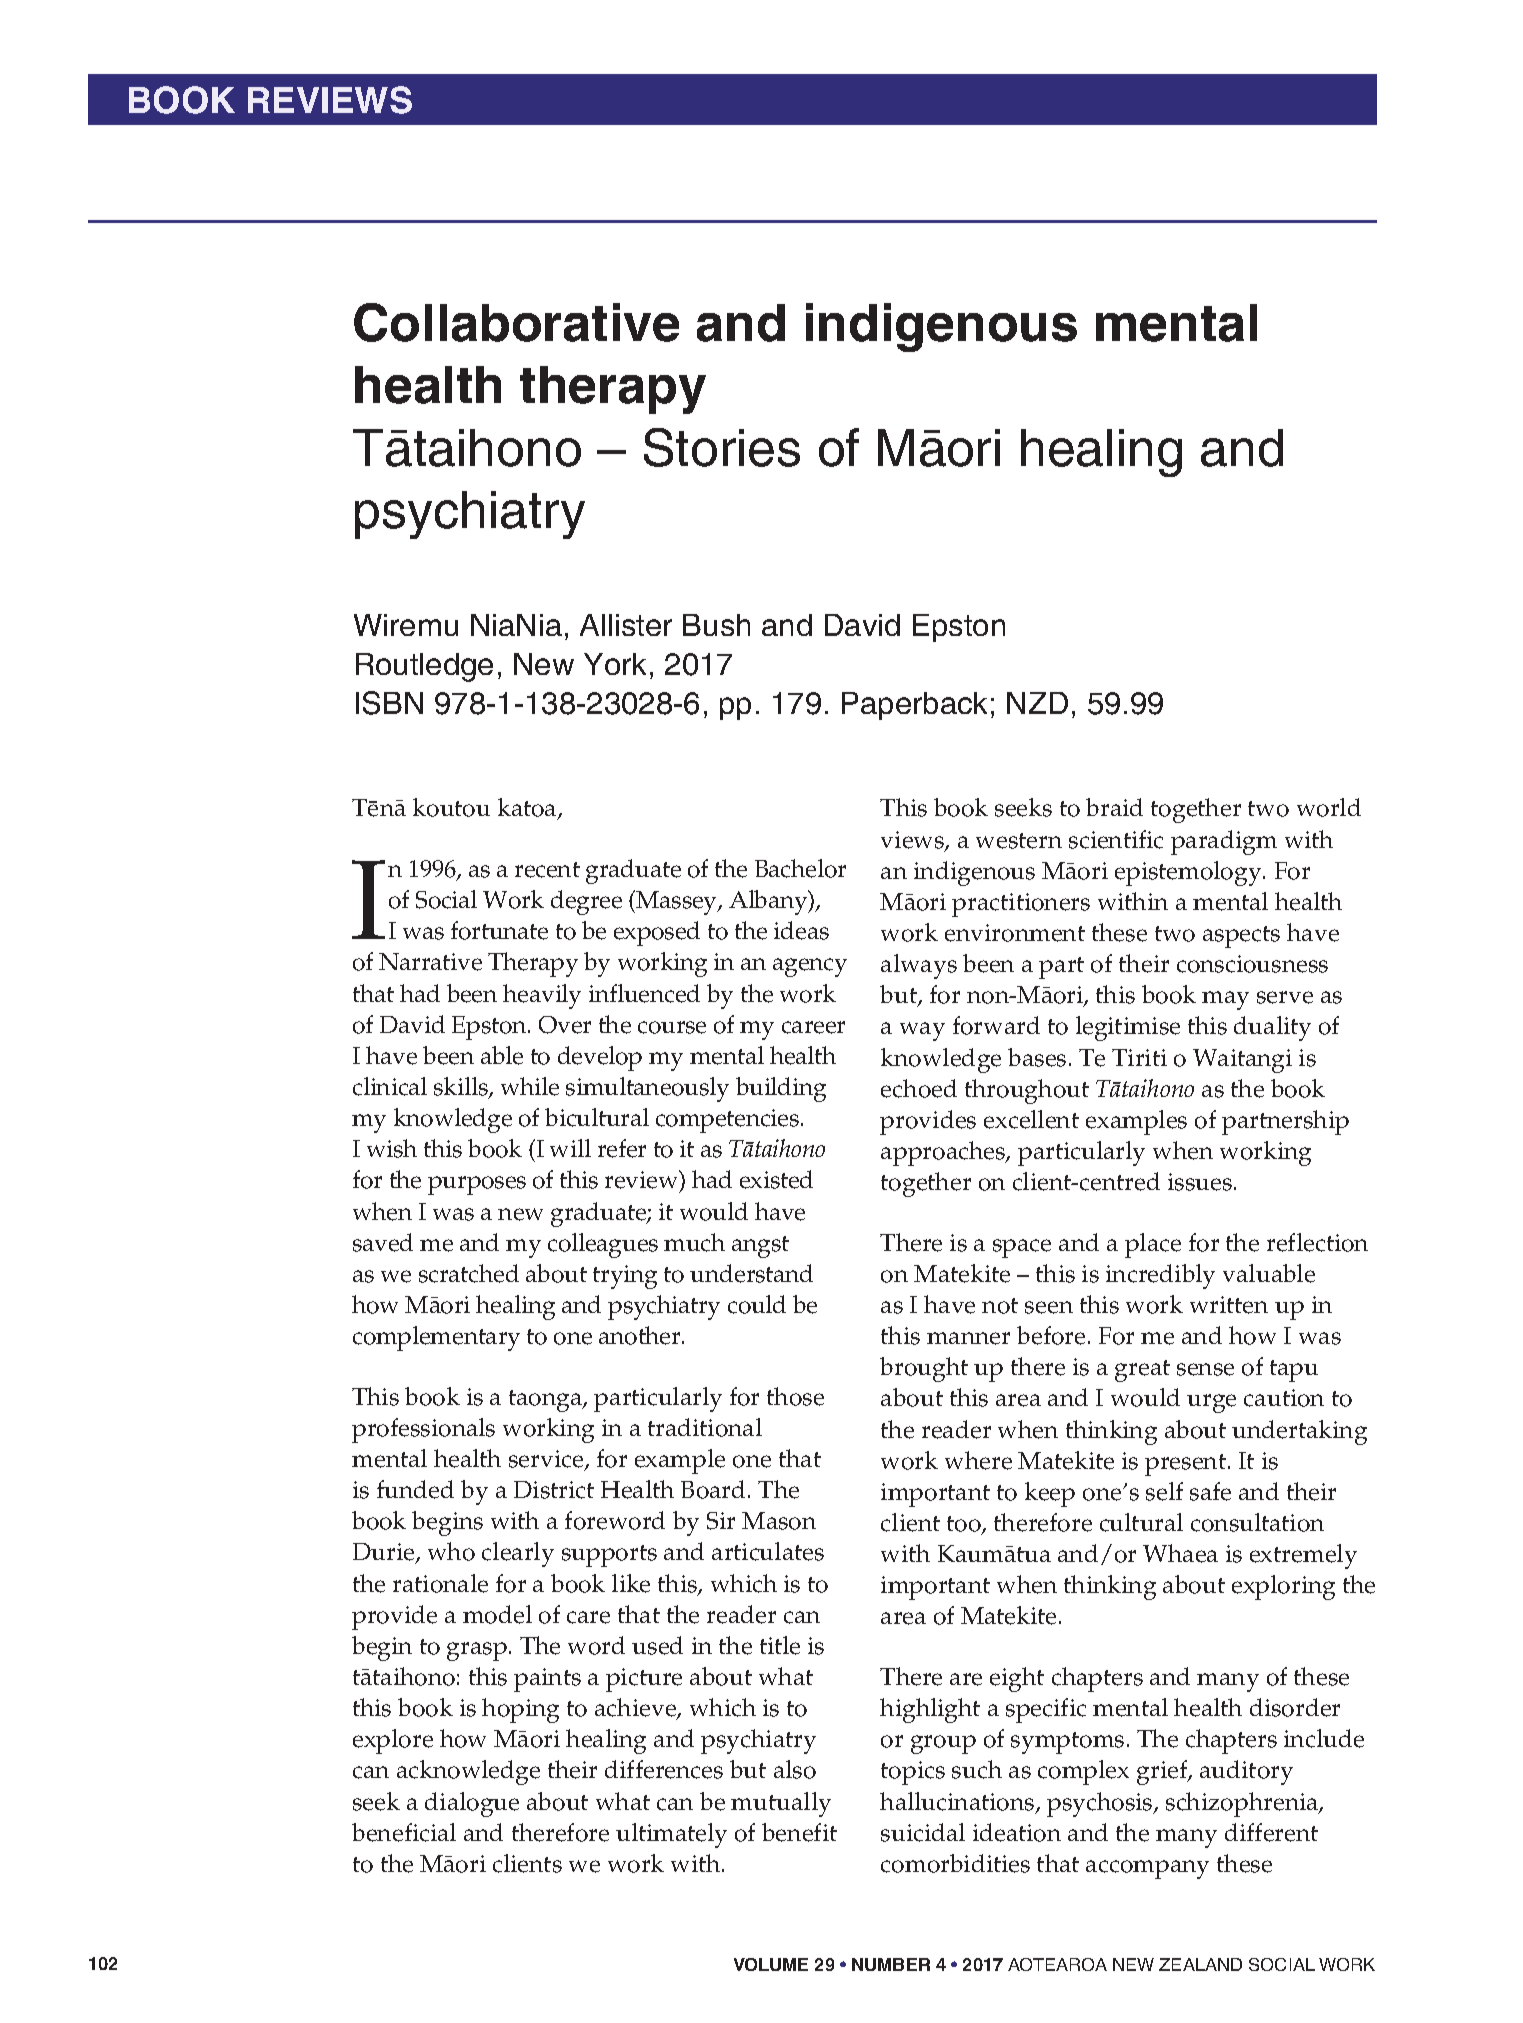  What do you see at coordinates (518, 1554) in the screenshot?
I see `clearly` at bounding box center [518, 1554].
